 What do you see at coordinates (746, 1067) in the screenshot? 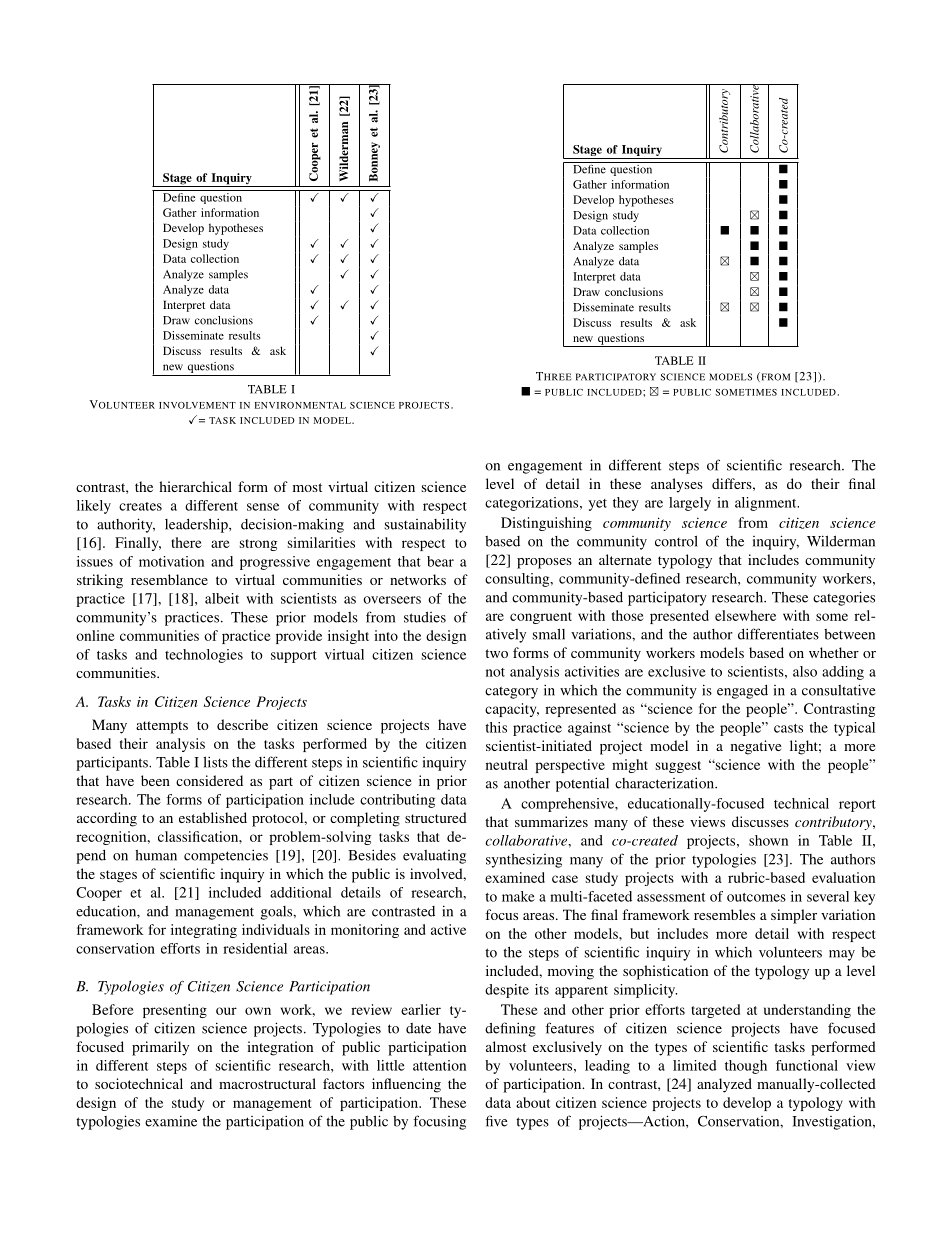
I see `though` at bounding box center [746, 1067].
